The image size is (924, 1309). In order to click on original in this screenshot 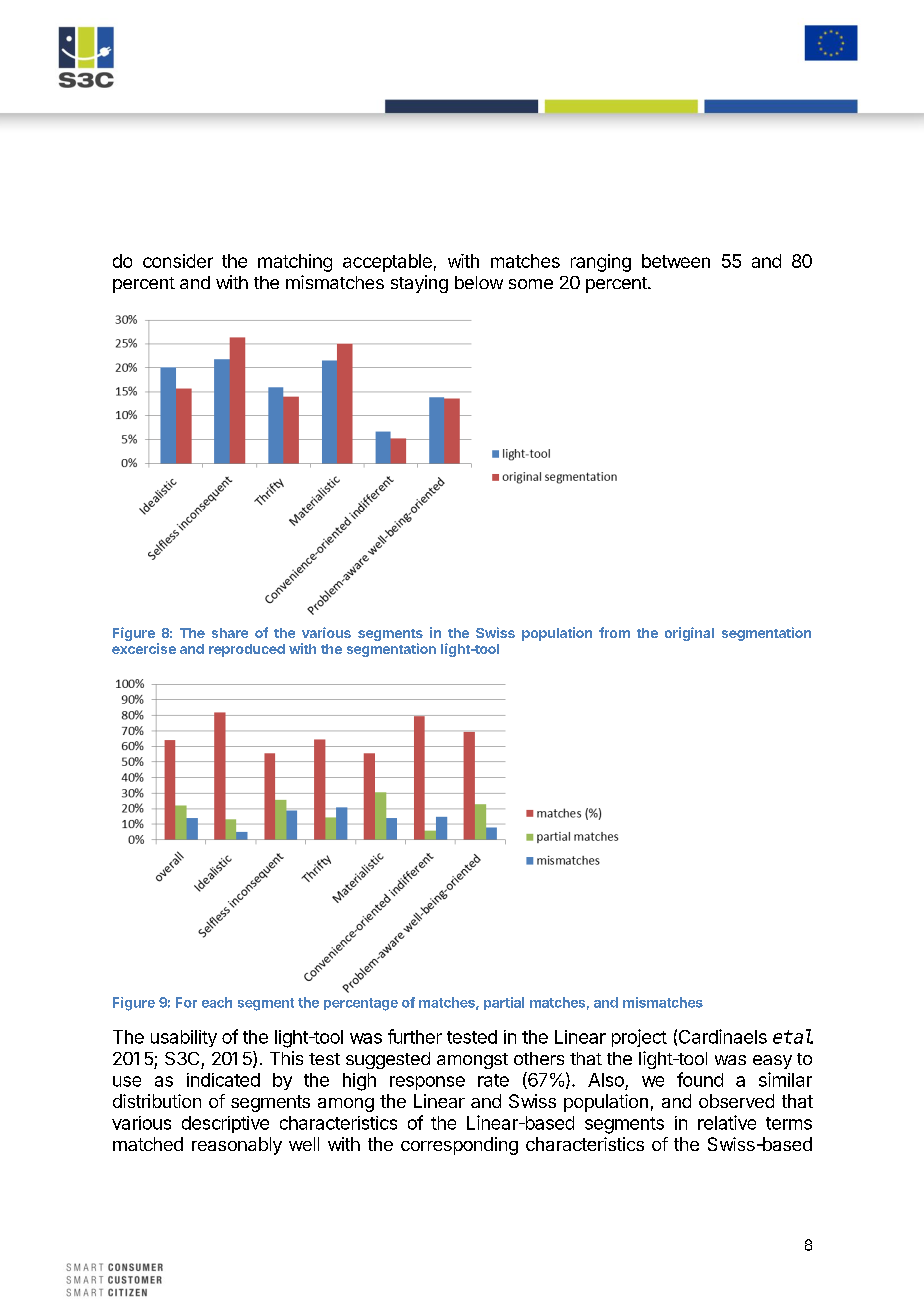, I will do `click(689, 634)`.
